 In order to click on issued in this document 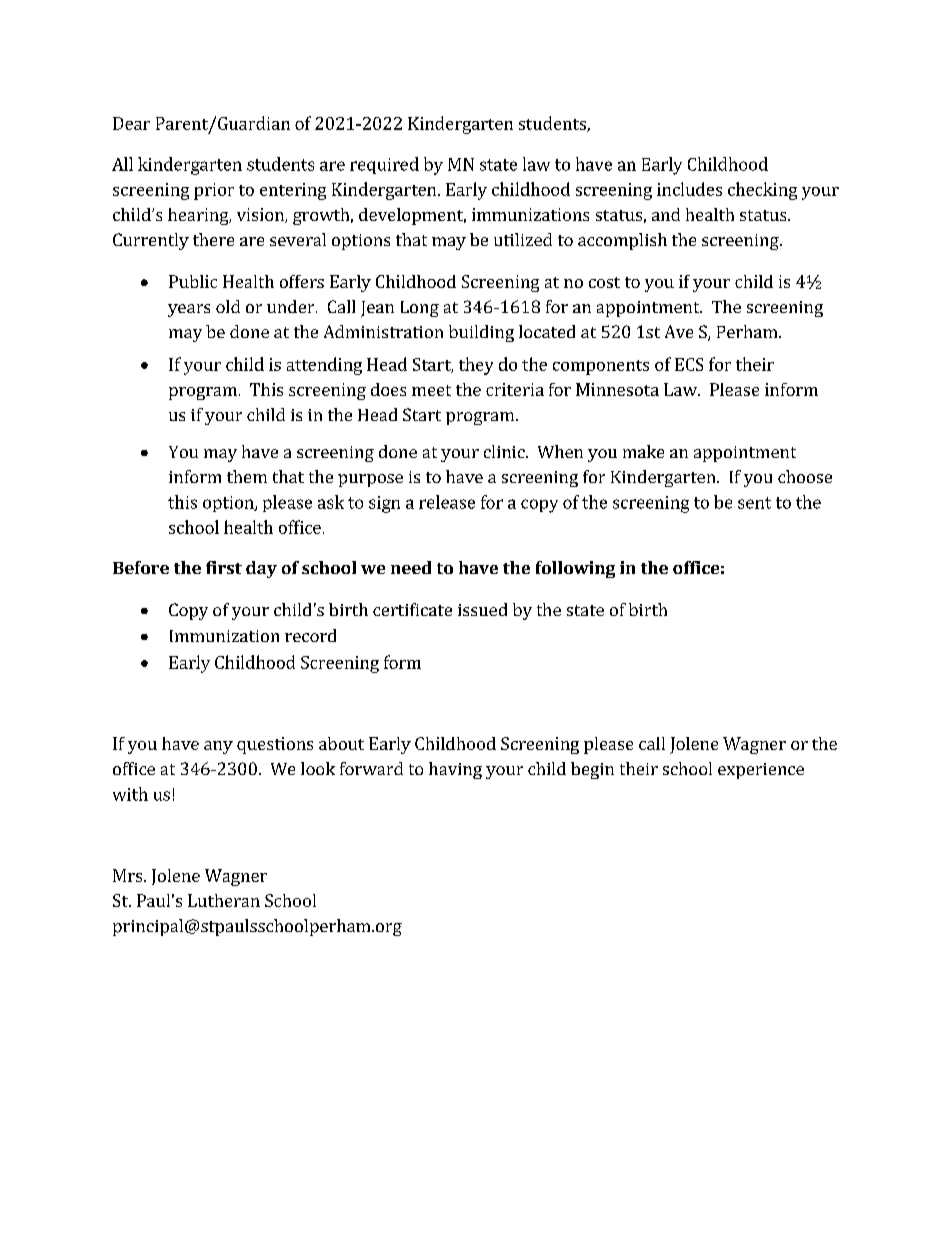, I will do `click(482, 609)`.
